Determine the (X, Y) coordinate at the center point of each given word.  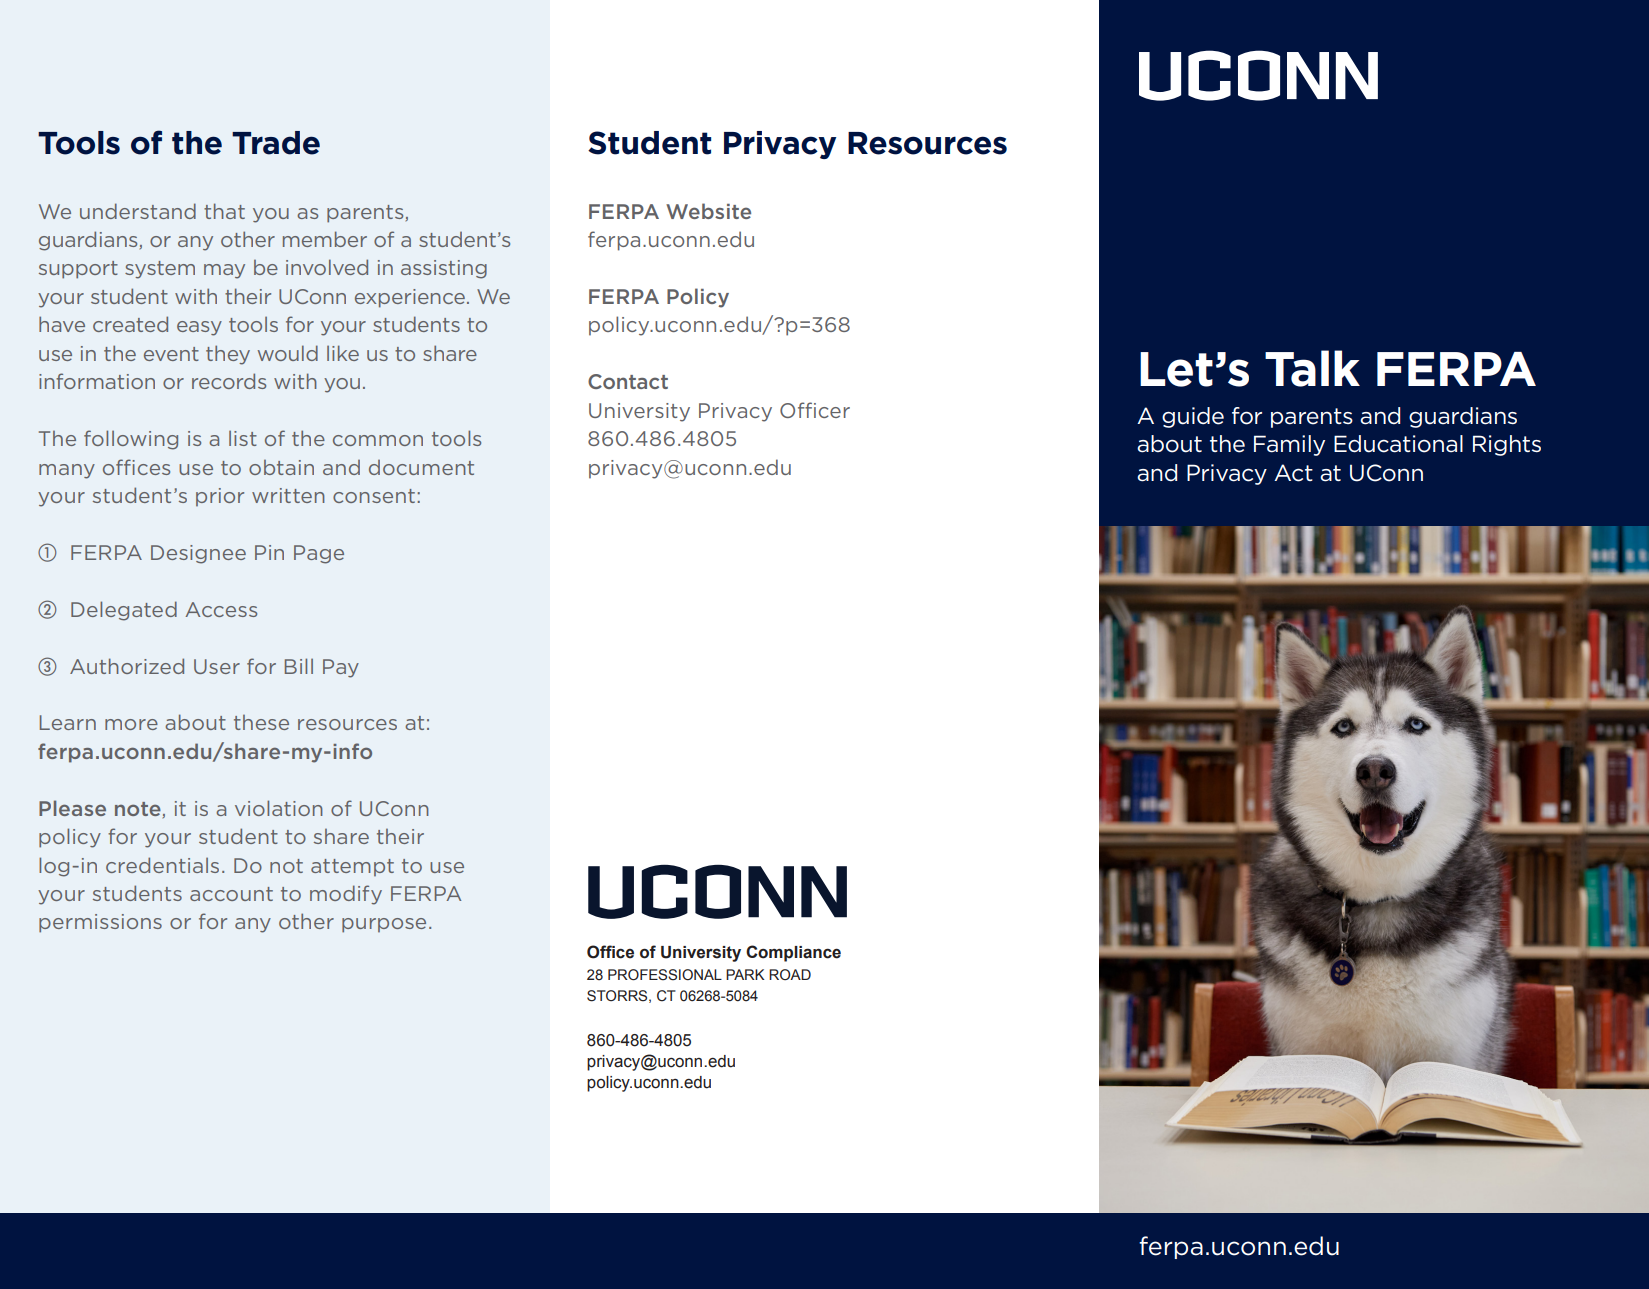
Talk (1312, 368)
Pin (269, 552)
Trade (276, 143)
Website (708, 211)
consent (374, 496)
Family (1289, 445)
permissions (100, 923)
